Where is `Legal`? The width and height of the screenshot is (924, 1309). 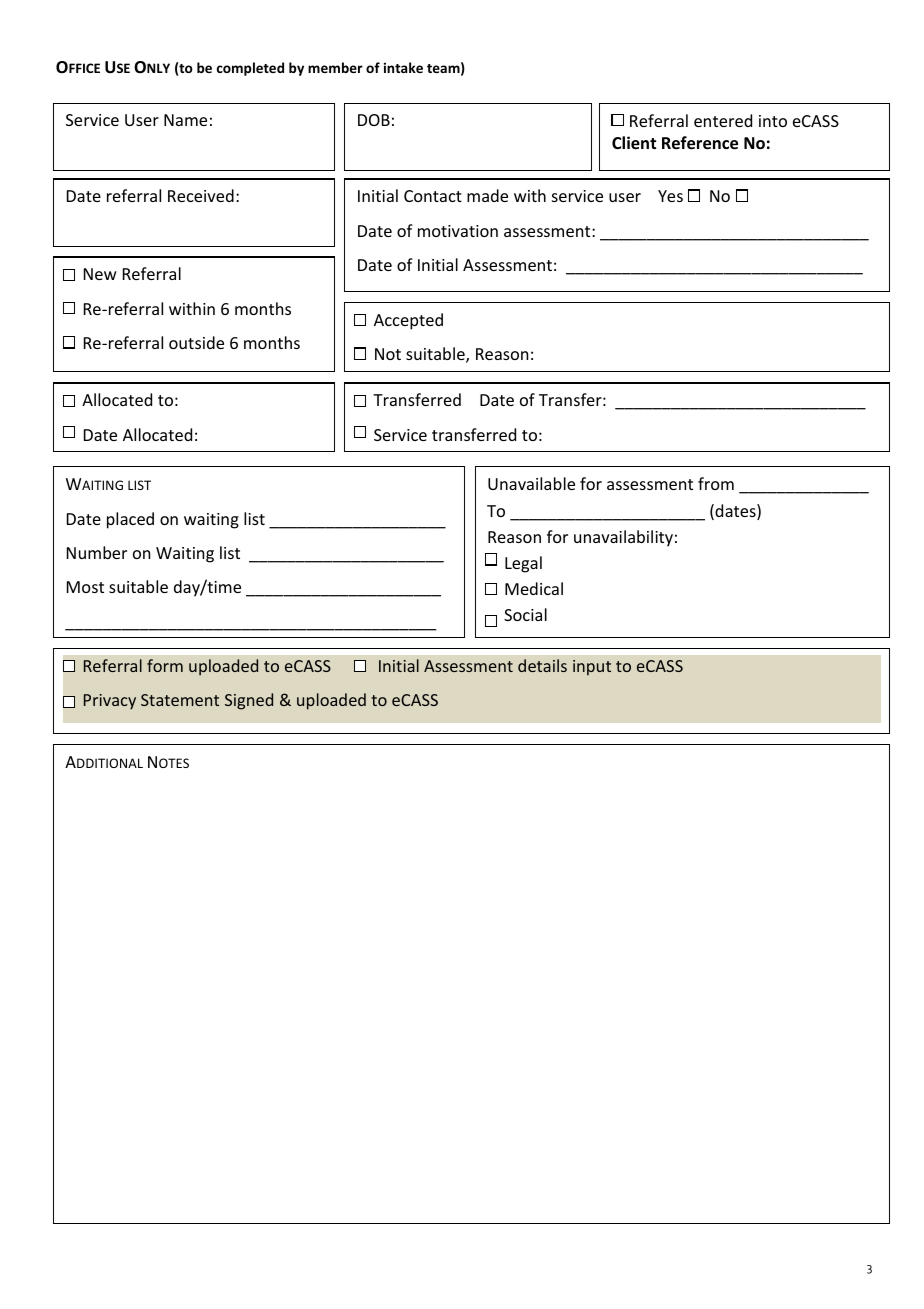 Legal is located at coordinates (523, 564).
